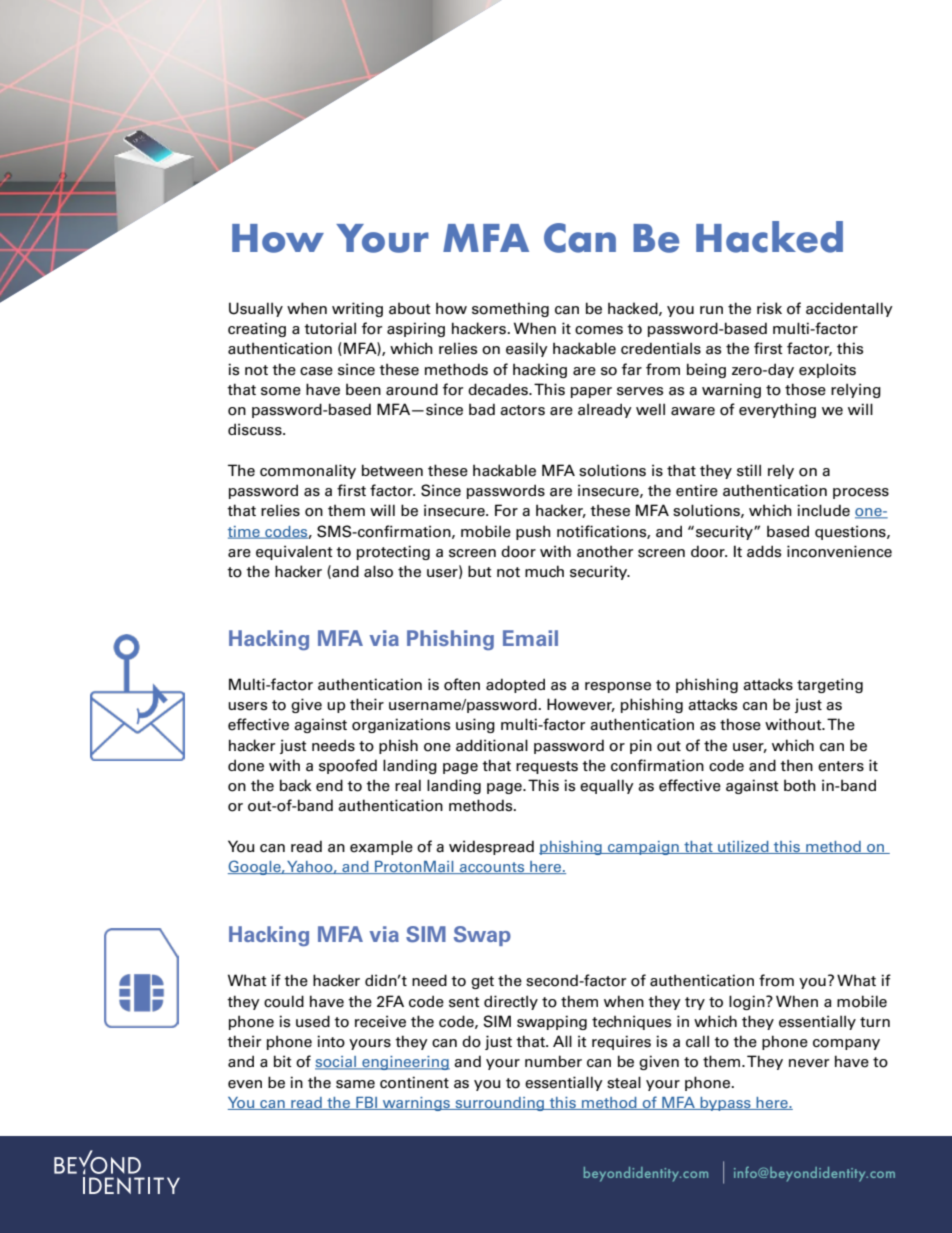 The width and height of the screenshot is (952, 1233). I want to click on social, so click(336, 1063).
